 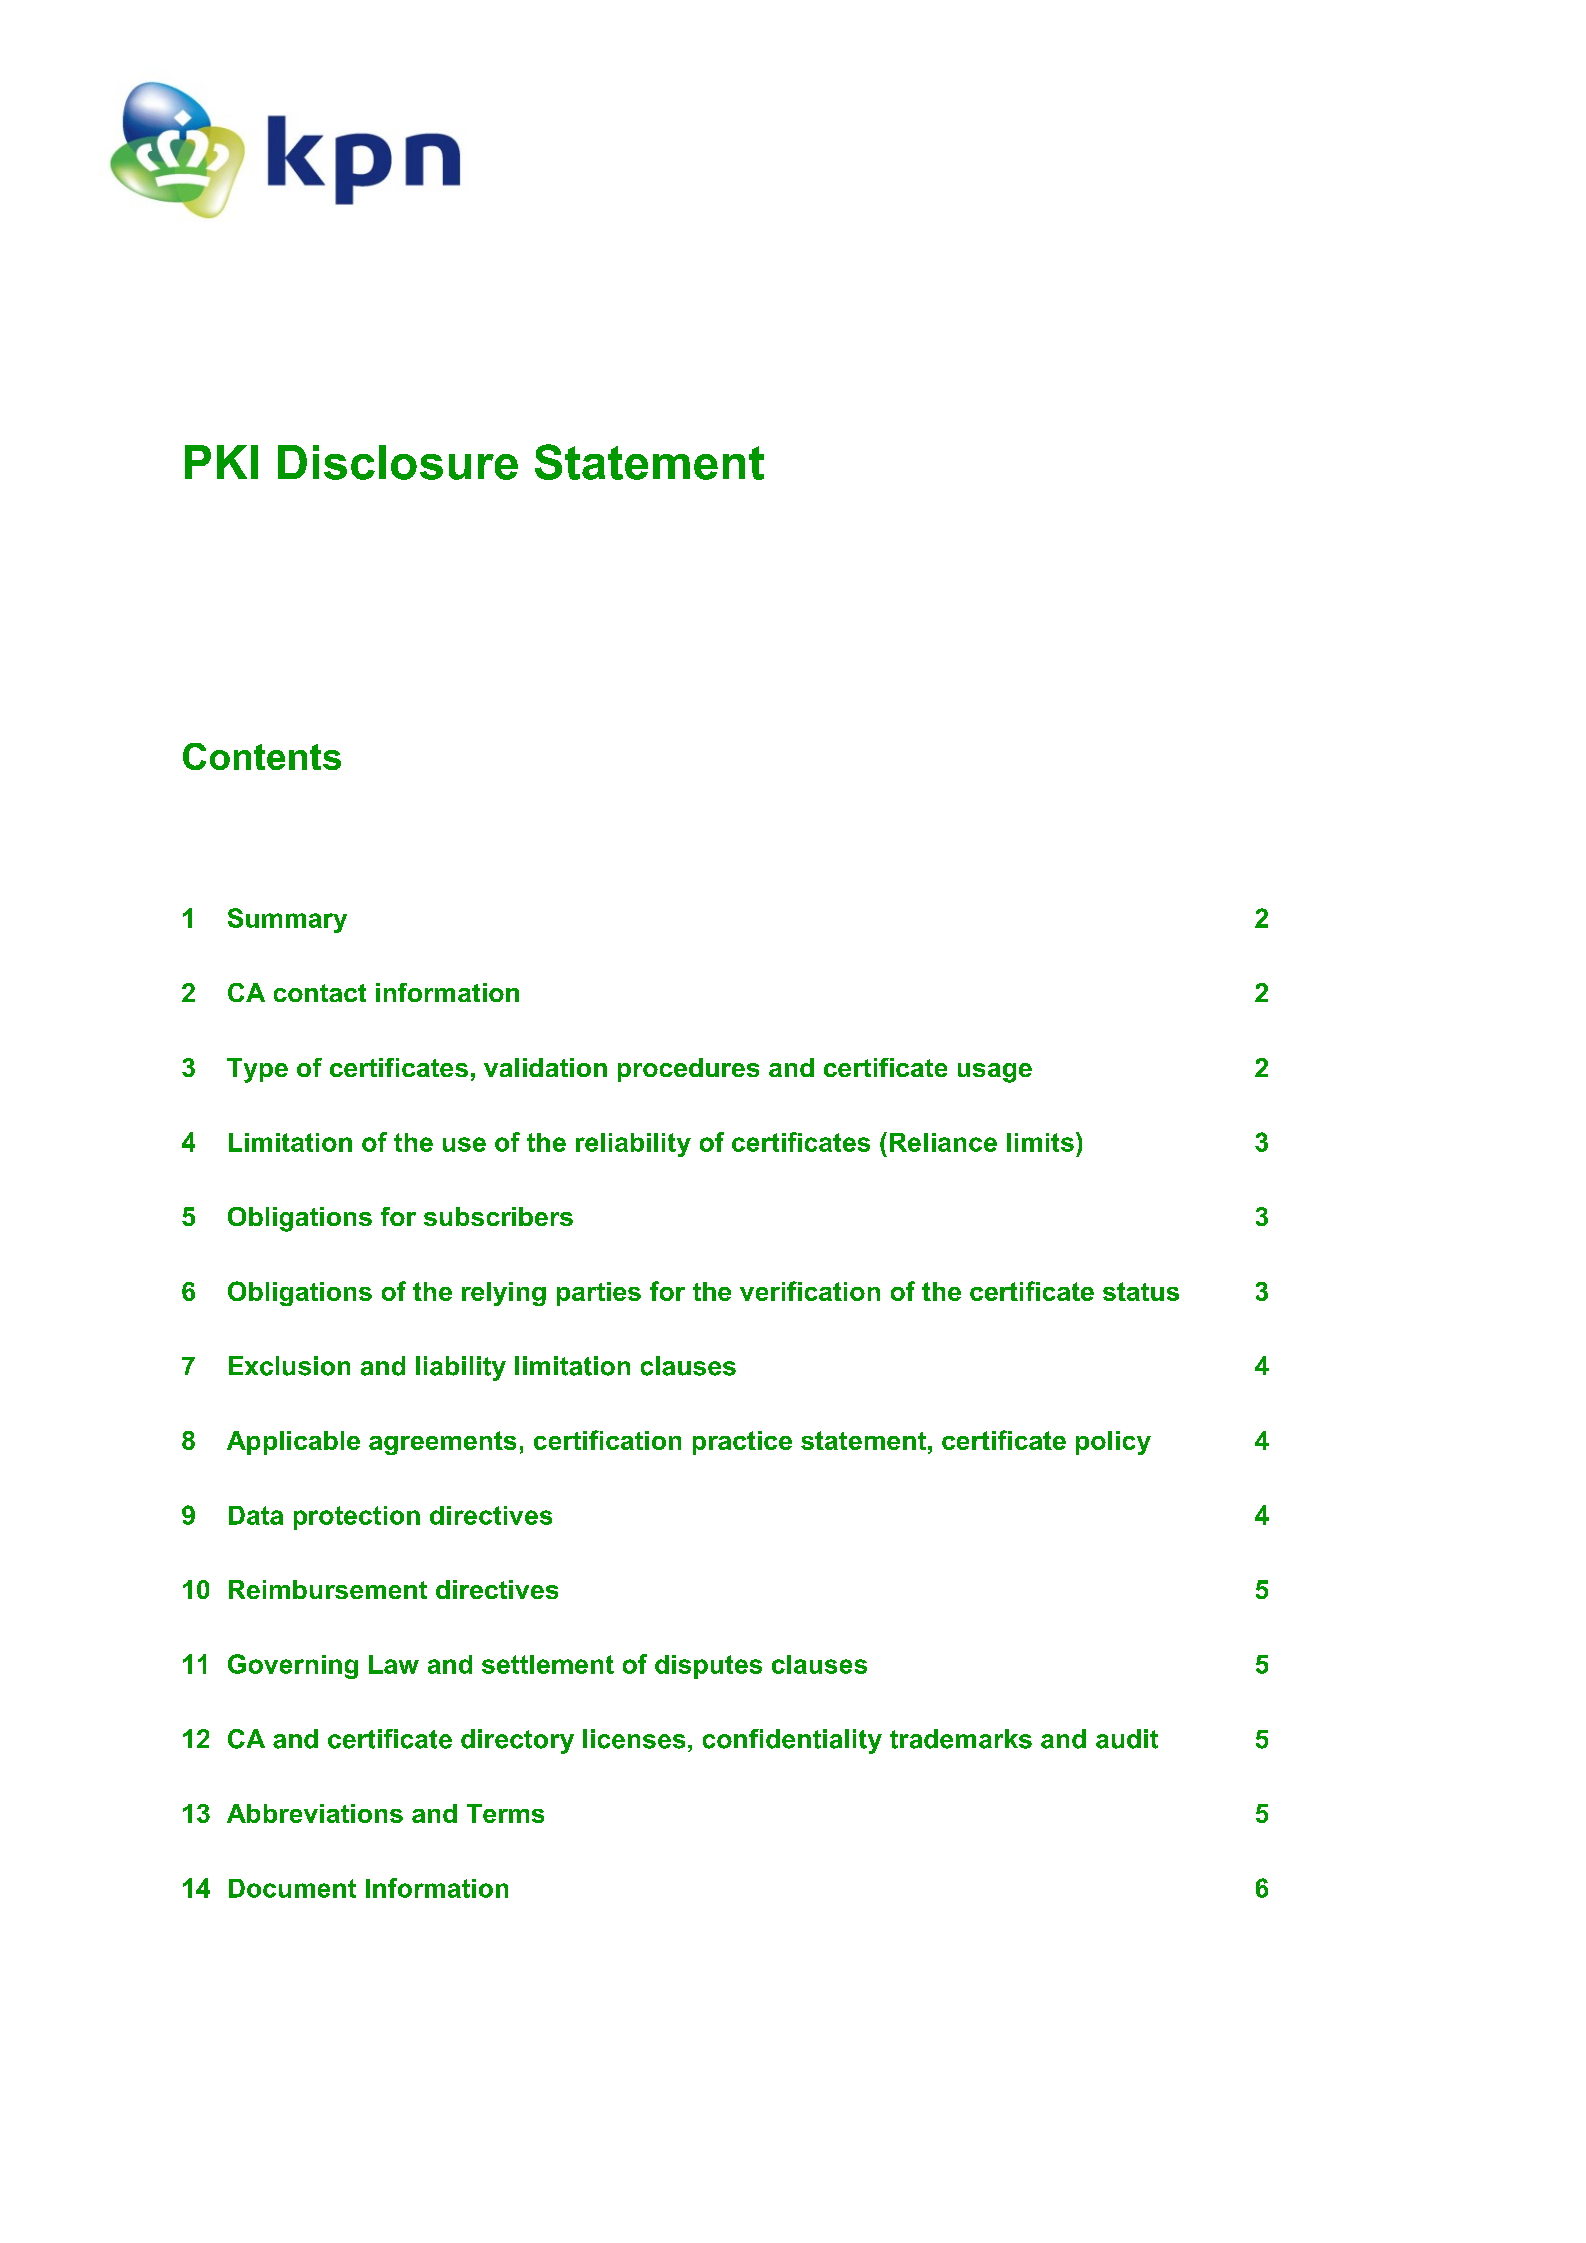 What do you see at coordinates (1113, 1443) in the document?
I see `policy` at bounding box center [1113, 1443].
